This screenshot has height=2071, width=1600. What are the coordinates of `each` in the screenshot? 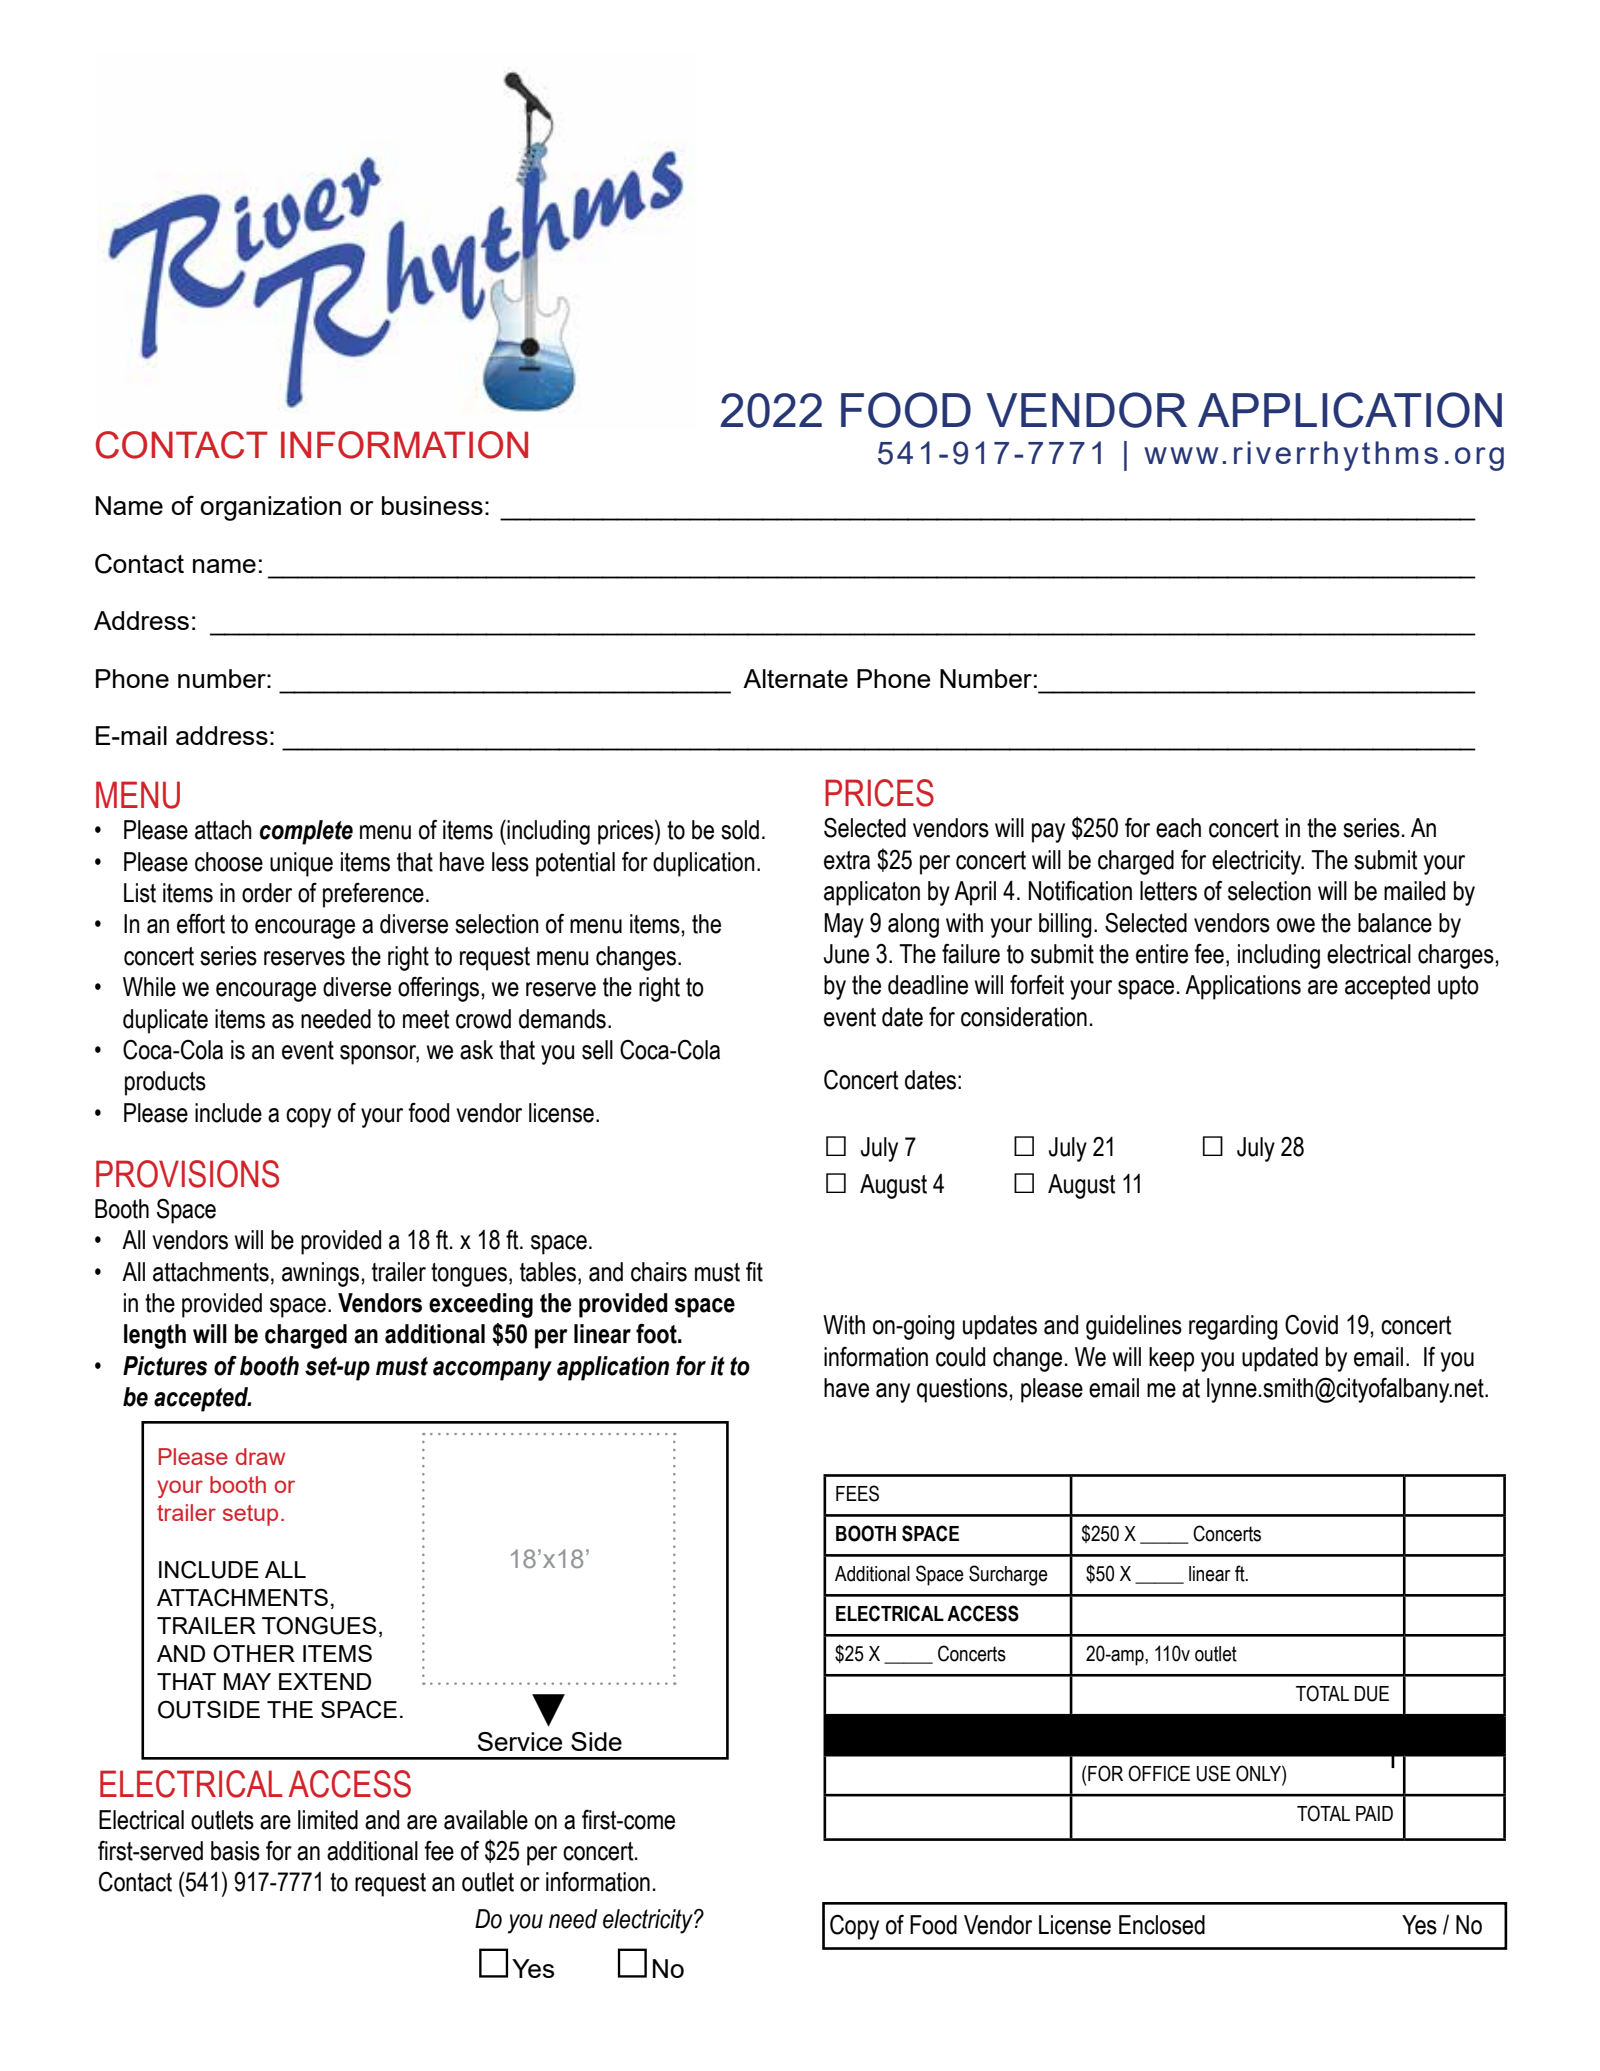 It's located at (1178, 828).
